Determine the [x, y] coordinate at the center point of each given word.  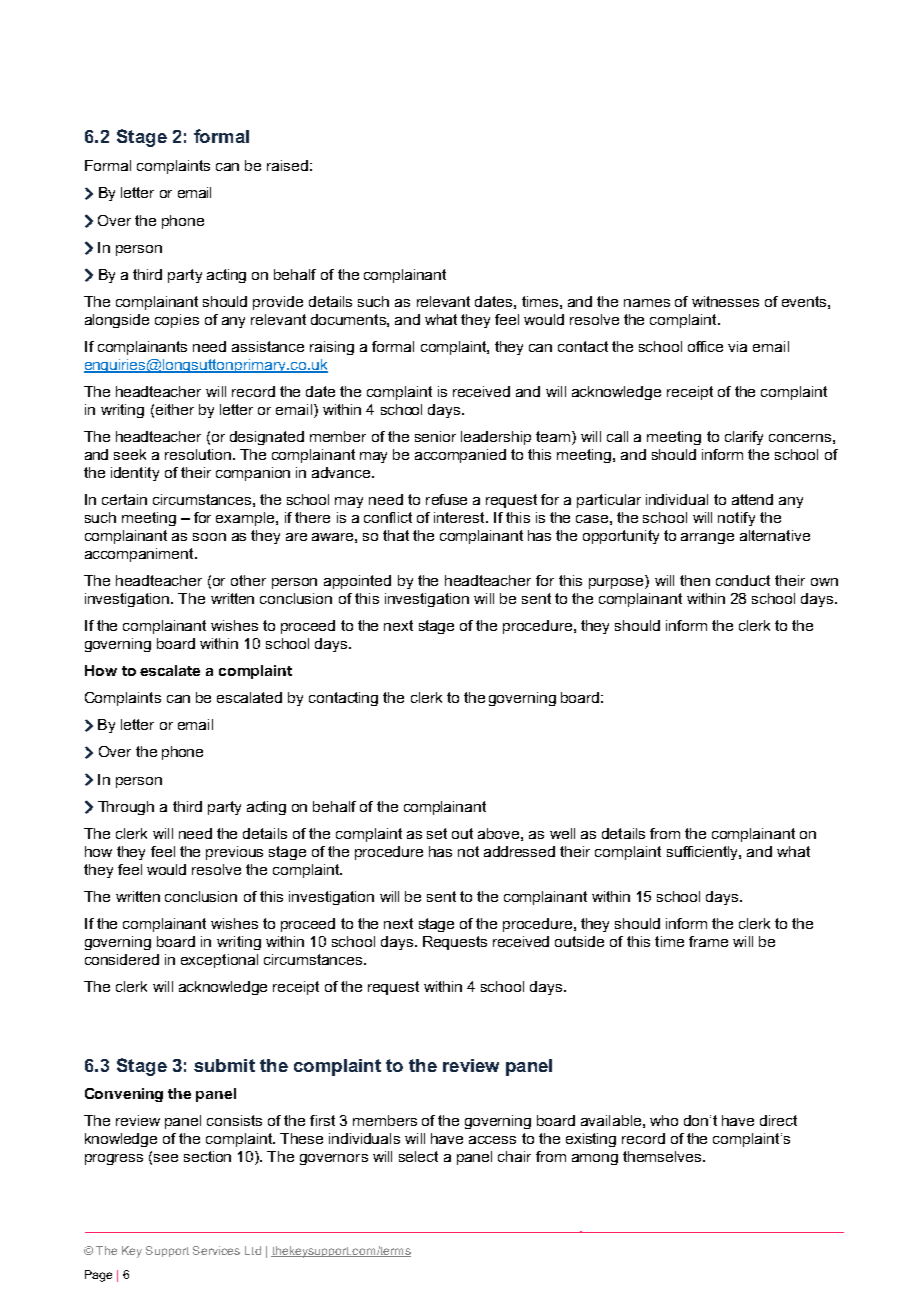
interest [460, 517]
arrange [707, 538]
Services [216, 1250]
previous [234, 853]
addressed [519, 851]
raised [287, 165]
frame [708, 941]
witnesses [725, 301]
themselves [663, 1156]
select [418, 1156]
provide [278, 303]
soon [209, 537]
